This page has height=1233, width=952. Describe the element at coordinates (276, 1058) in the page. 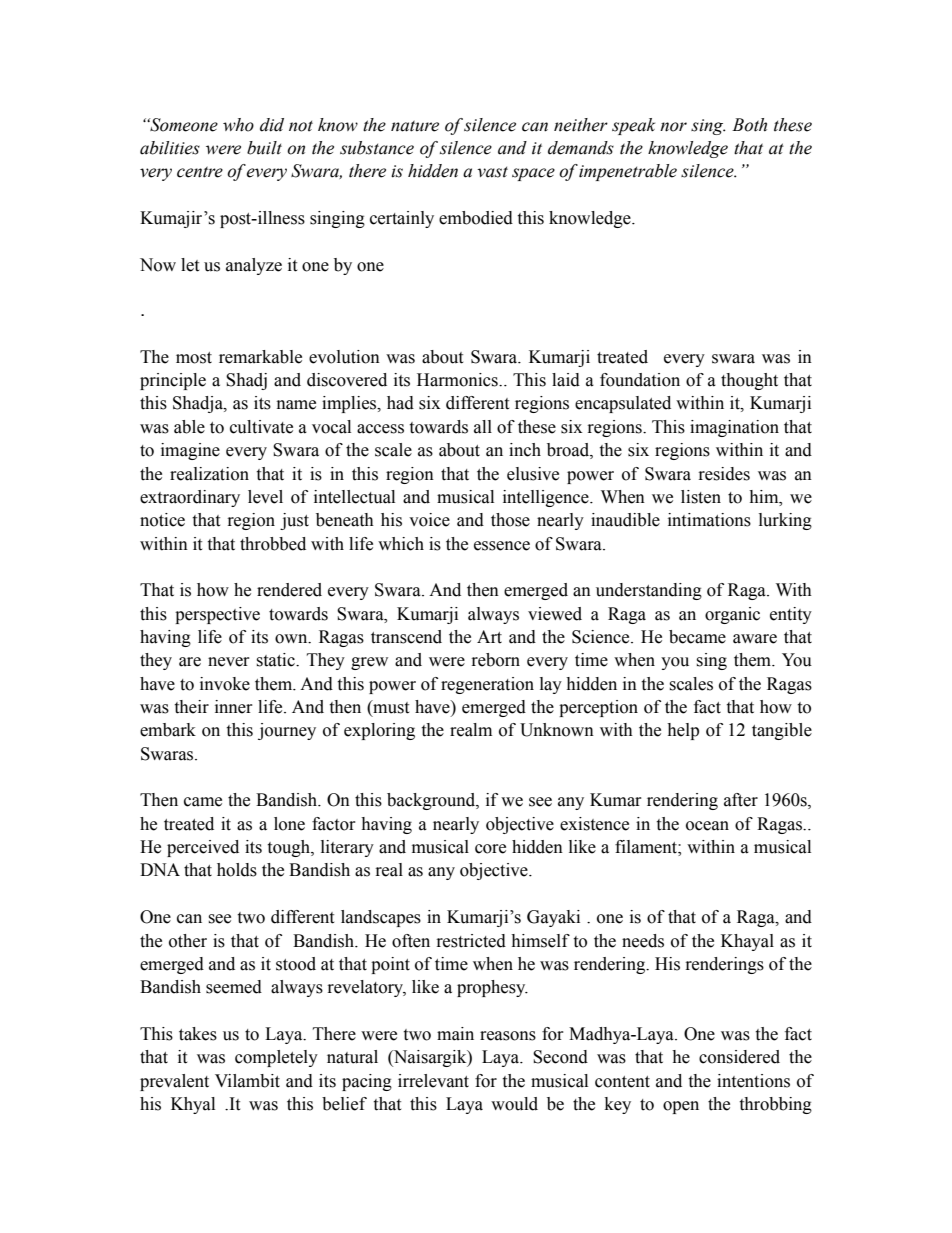

I see `completely` at that location.
